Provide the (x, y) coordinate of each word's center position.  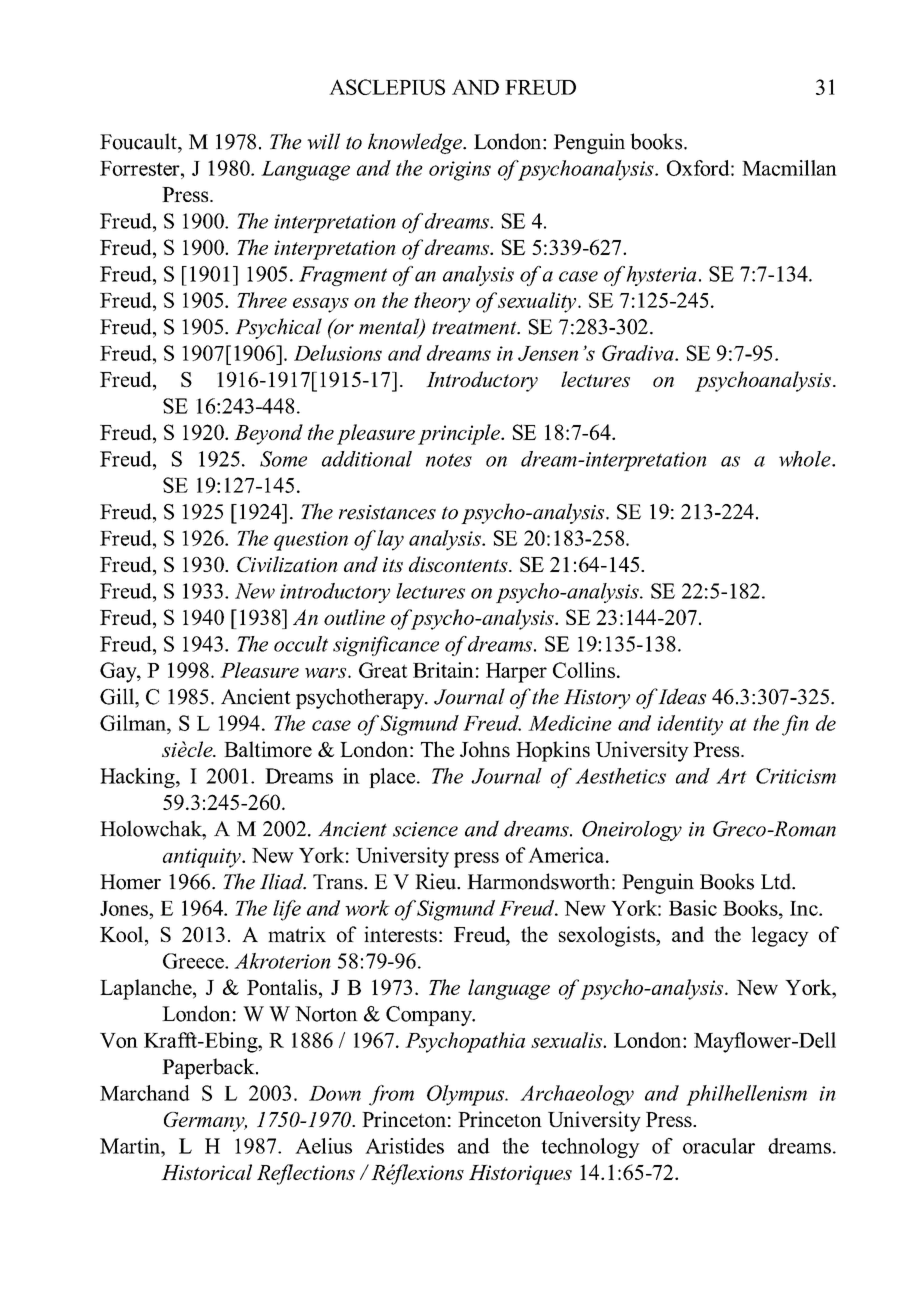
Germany (205, 1122)
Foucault (139, 141)
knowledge (416, 143)
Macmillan (789, 168)
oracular (719, 1146)
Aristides (404, 1146)
